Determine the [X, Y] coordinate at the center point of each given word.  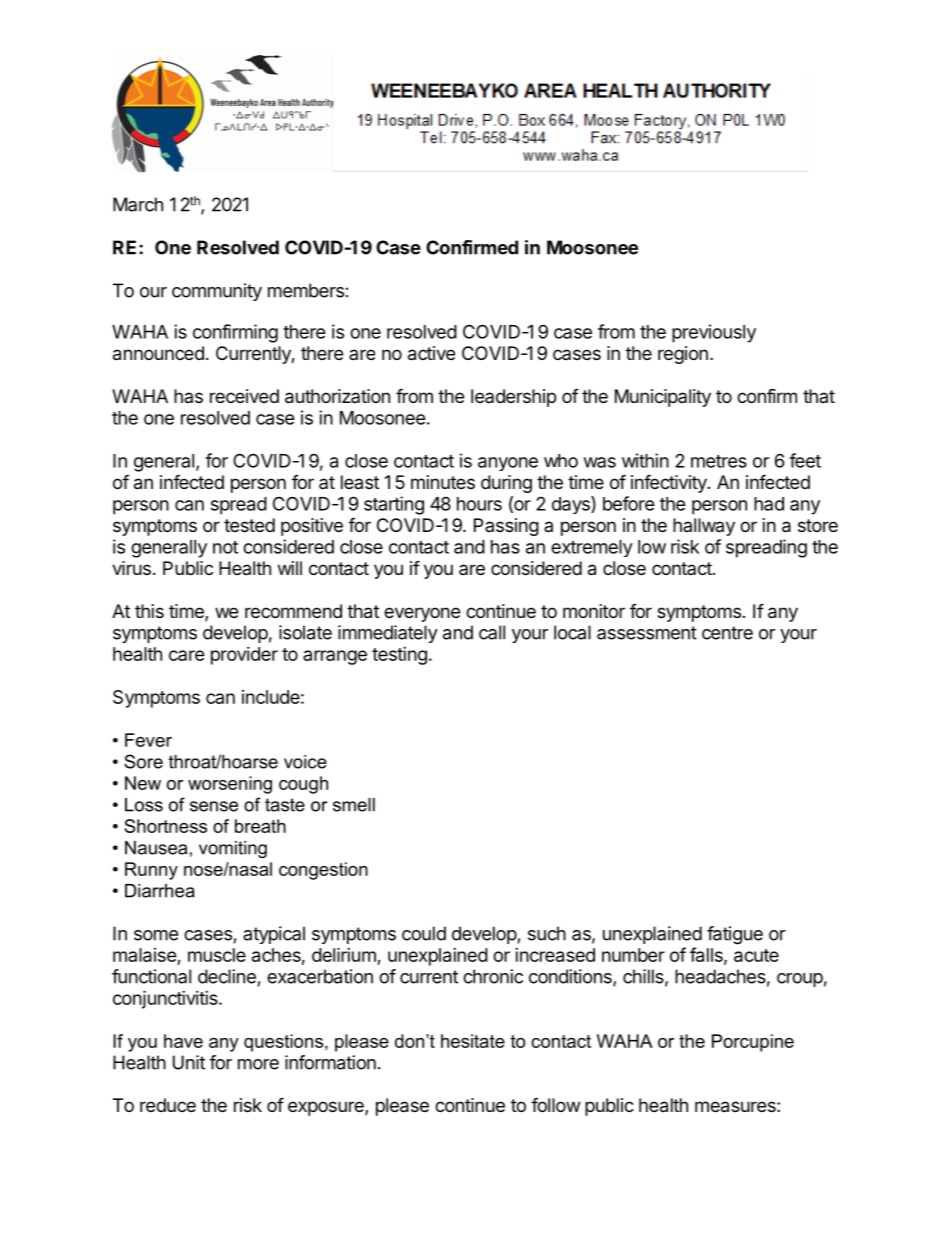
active [431, 353]
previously [714, 333]
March [138, 204]
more [258, 1064]
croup [800, 980]
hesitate [473, 1041]
